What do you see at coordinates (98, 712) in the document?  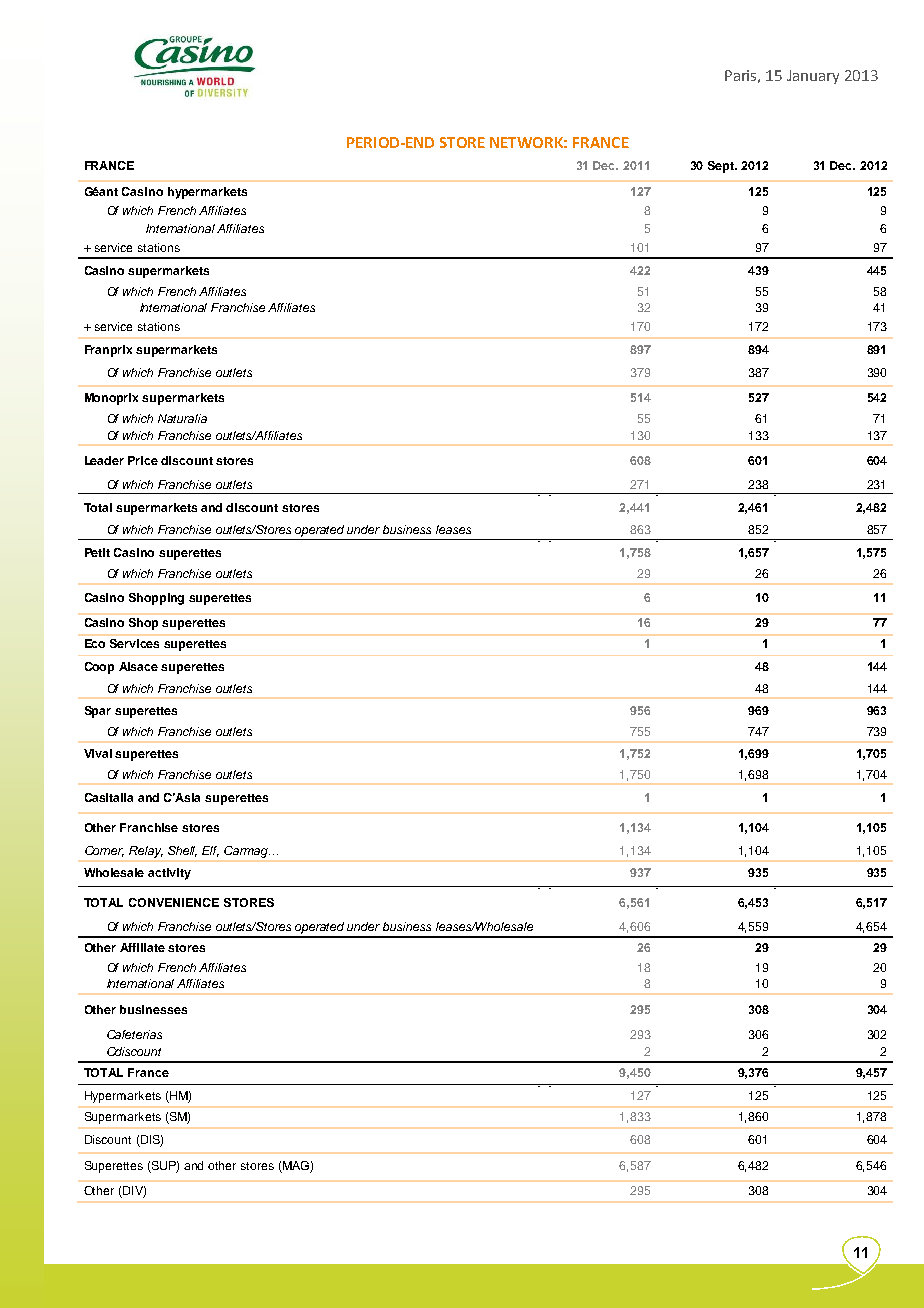 I see `Spar` at bounding box center [98, 712].
